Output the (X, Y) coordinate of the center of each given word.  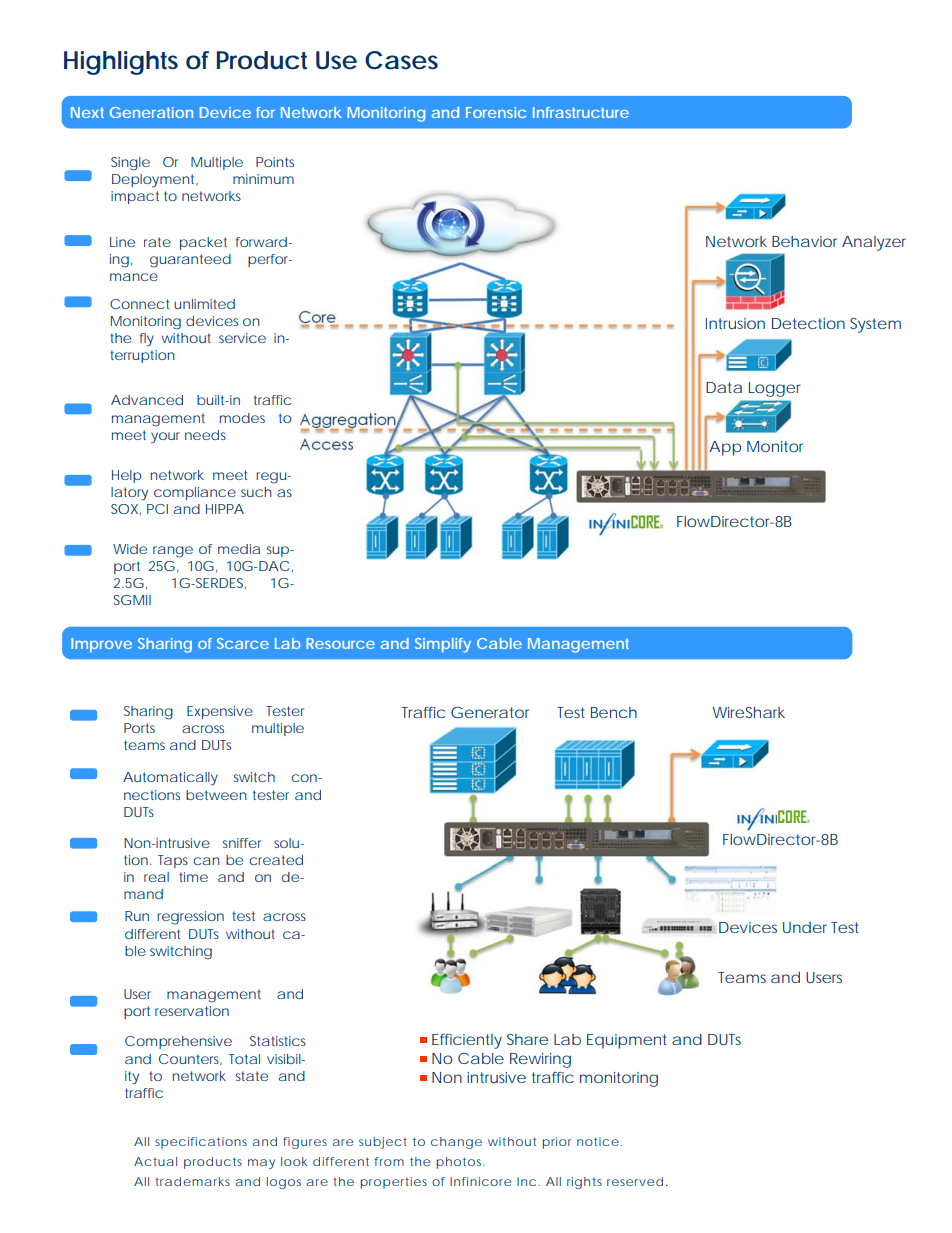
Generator (490, 712)
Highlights (121, 63)
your (165, 438)
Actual (155, 1161)
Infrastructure (581, 112)
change (456, 1143)
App (725, 448)
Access (326, 444)
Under (805, 927)
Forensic (496, 112)
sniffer (242, 843)
